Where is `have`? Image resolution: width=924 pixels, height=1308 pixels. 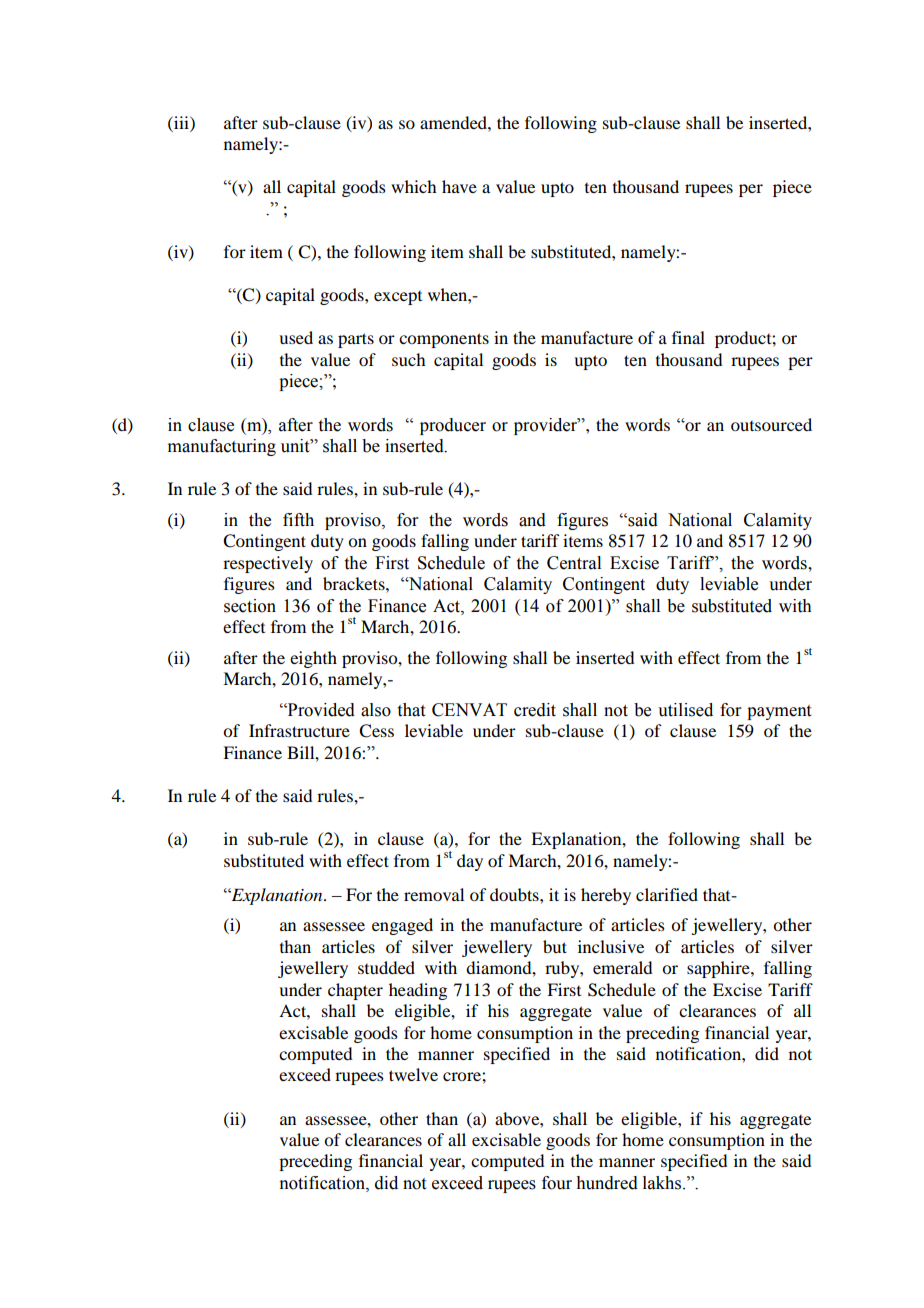 have is located at coordinates (459, 186).
